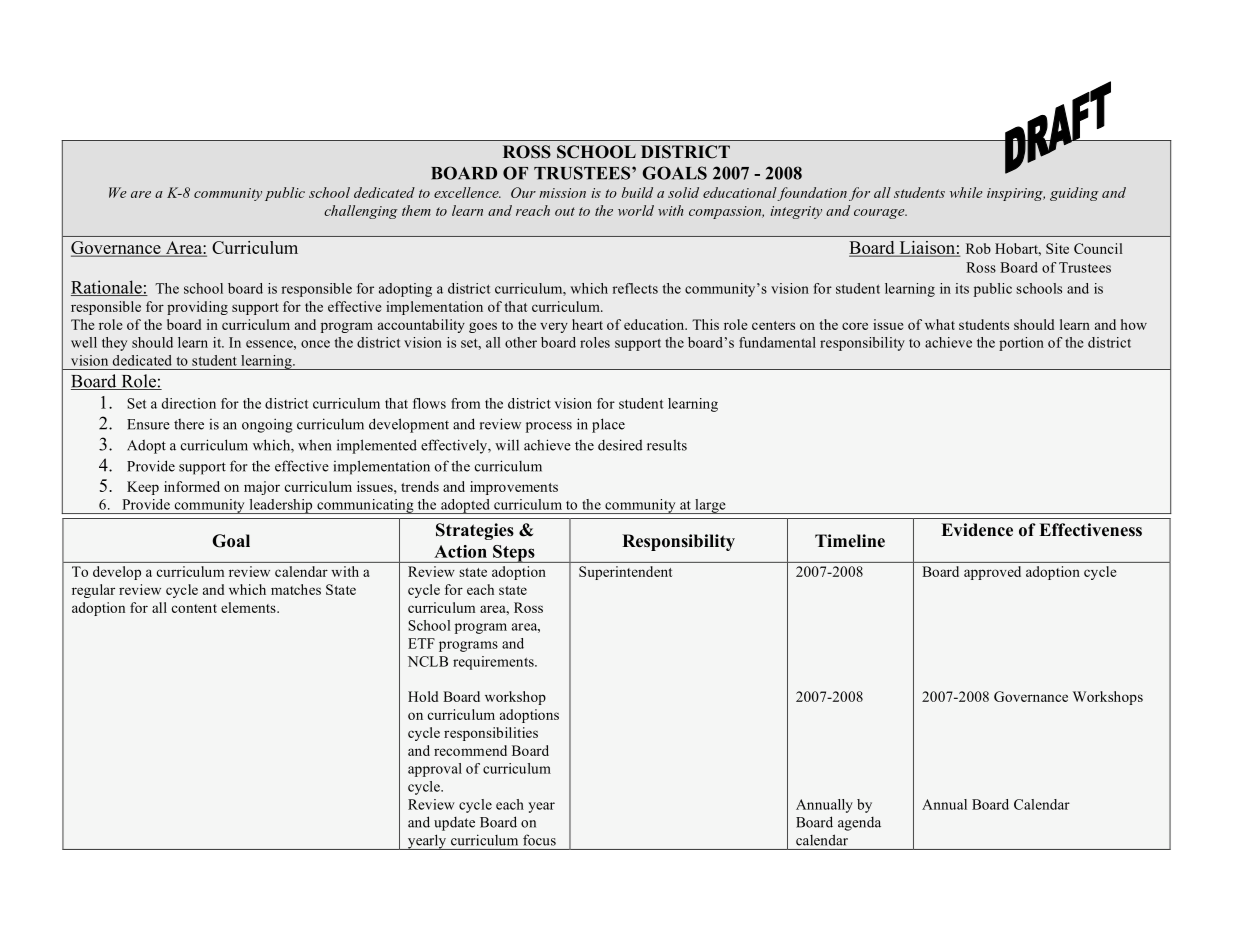 The image size is (1233, 952). Describe the element at coordinates (1021, 344) in the page. I see `portion` at that location.
